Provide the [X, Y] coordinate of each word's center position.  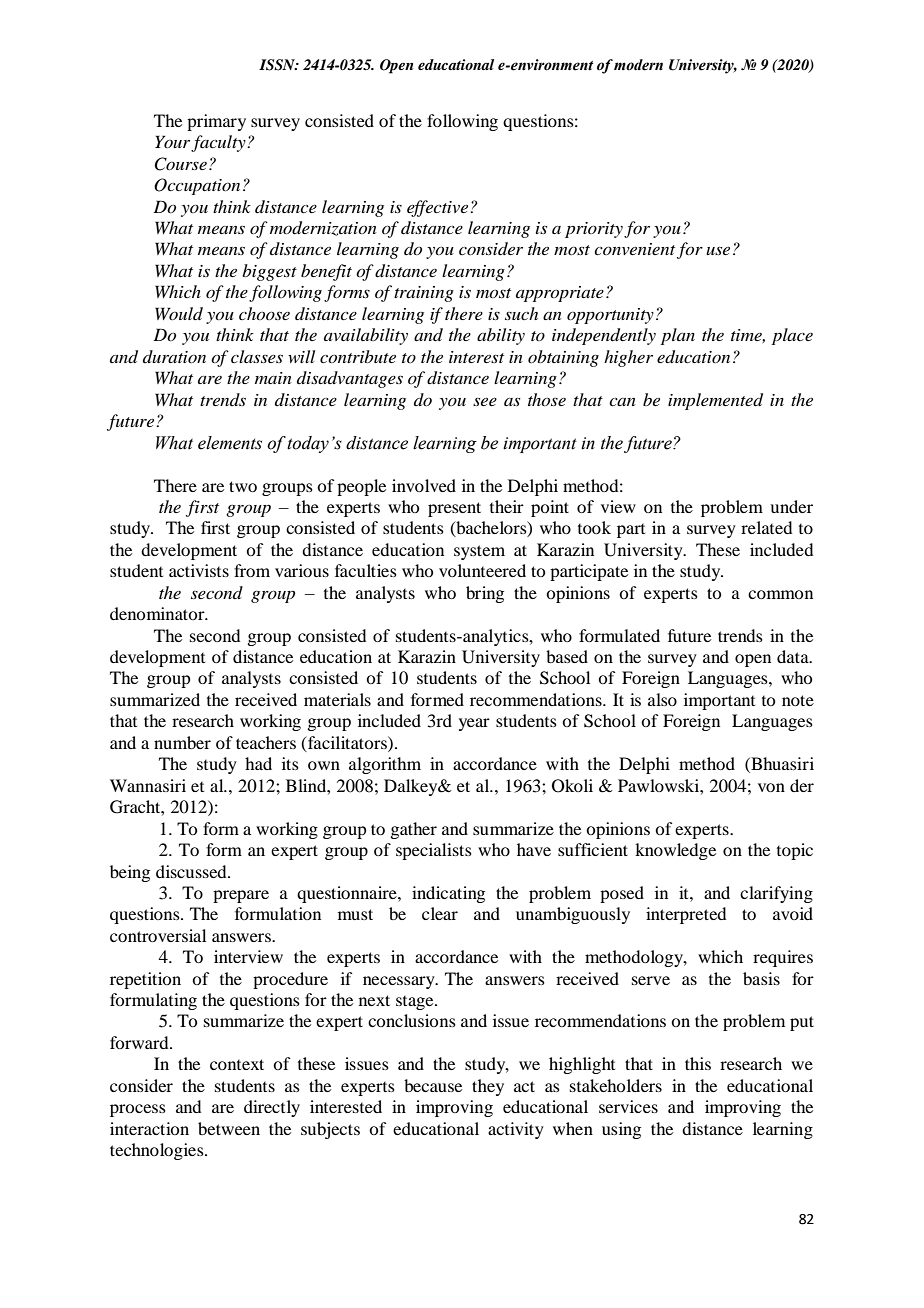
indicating [448, 894]
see [485, 401]
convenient [634, 249]
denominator [158, 613]
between [229, 1128]
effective [439, 208]
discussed [192, 871]
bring [485, 594]
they [488, 1087]
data [794, 656]
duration [174, 356]
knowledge [675, 851]
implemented [715, 401]
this [698, 1063]
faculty [219, 143]
